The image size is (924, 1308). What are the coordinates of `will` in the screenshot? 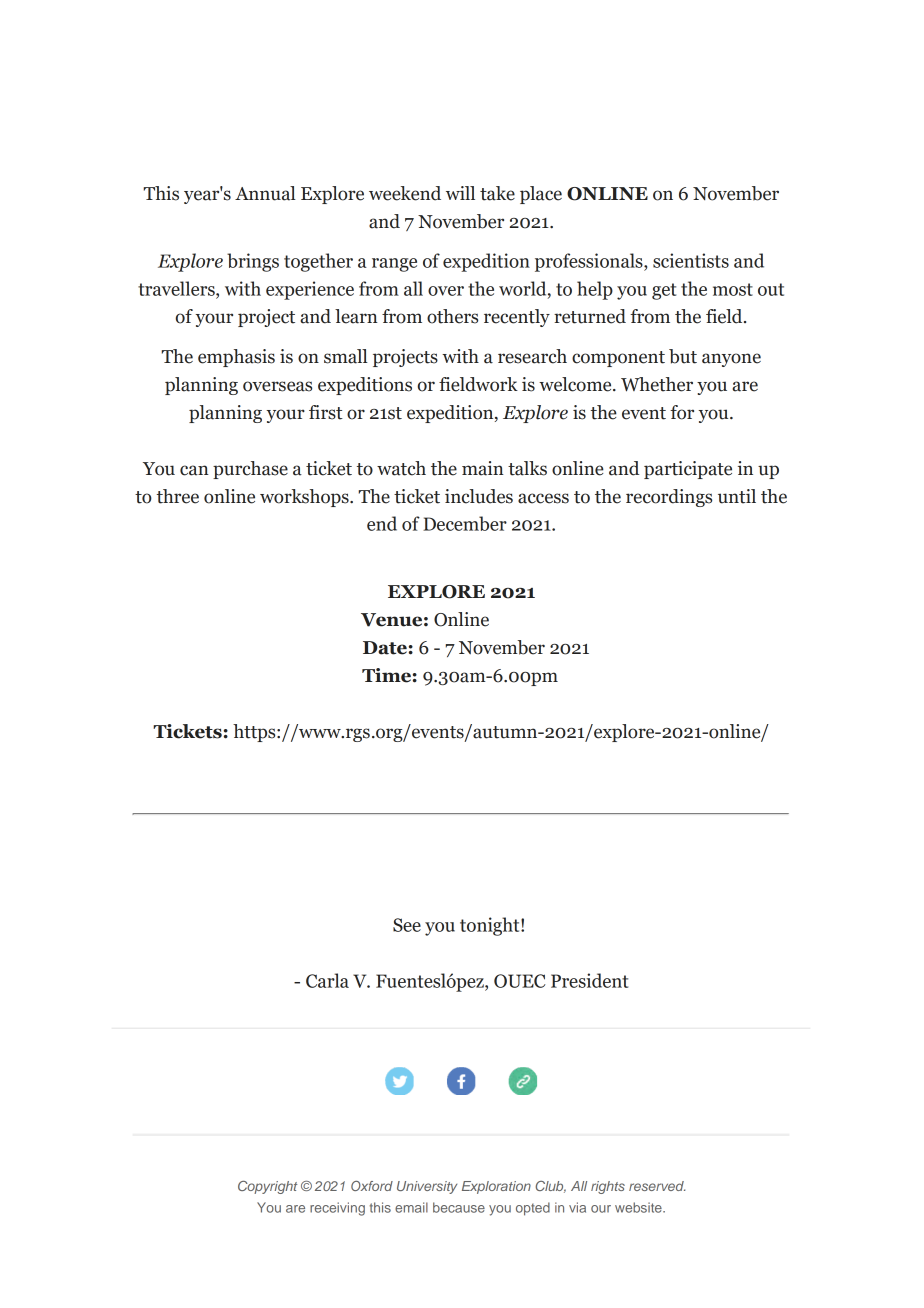 It's located at (460, 193).
